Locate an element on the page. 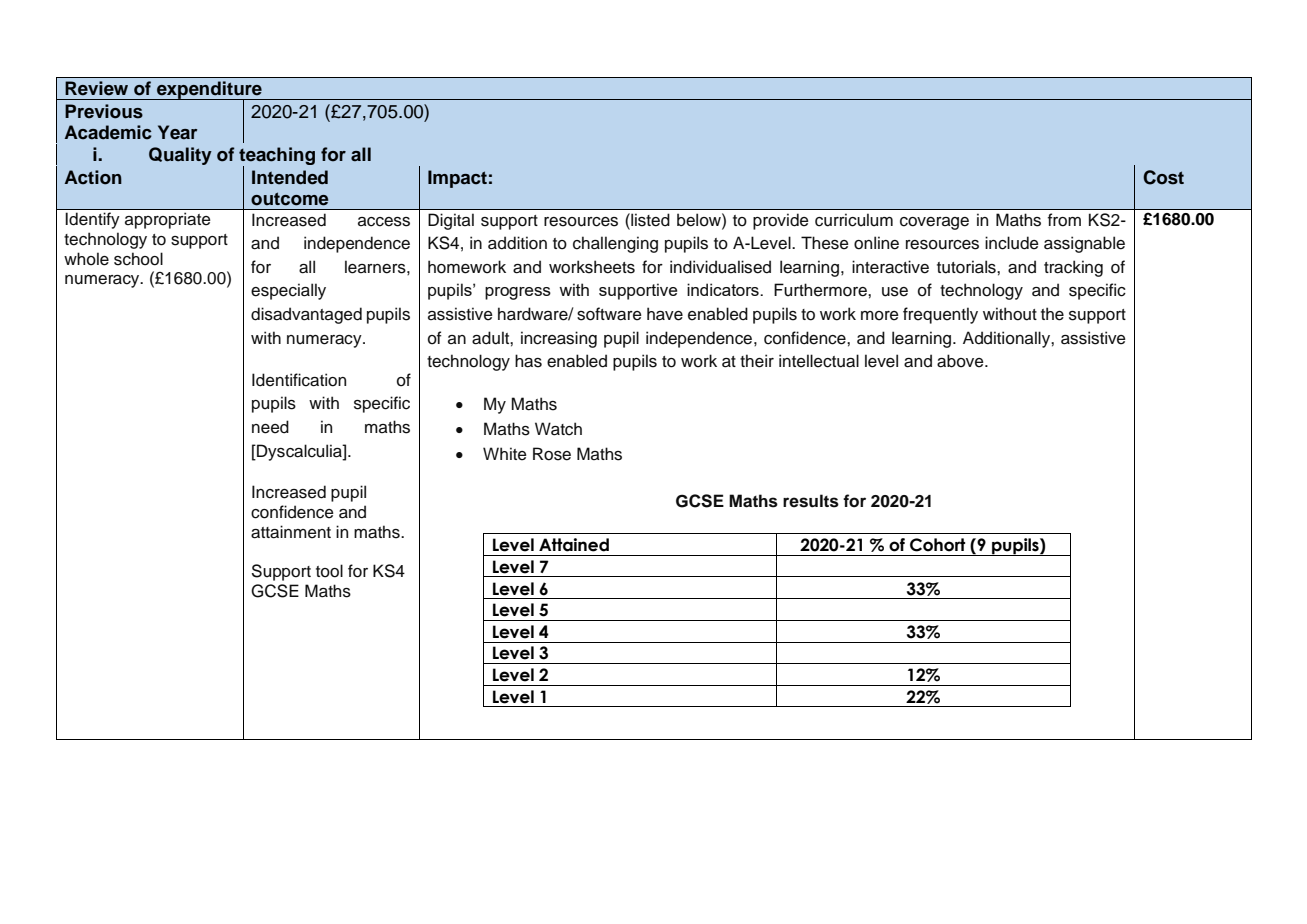 This page has height=924, width=1307. tool is located at coordinates (329, 571).
